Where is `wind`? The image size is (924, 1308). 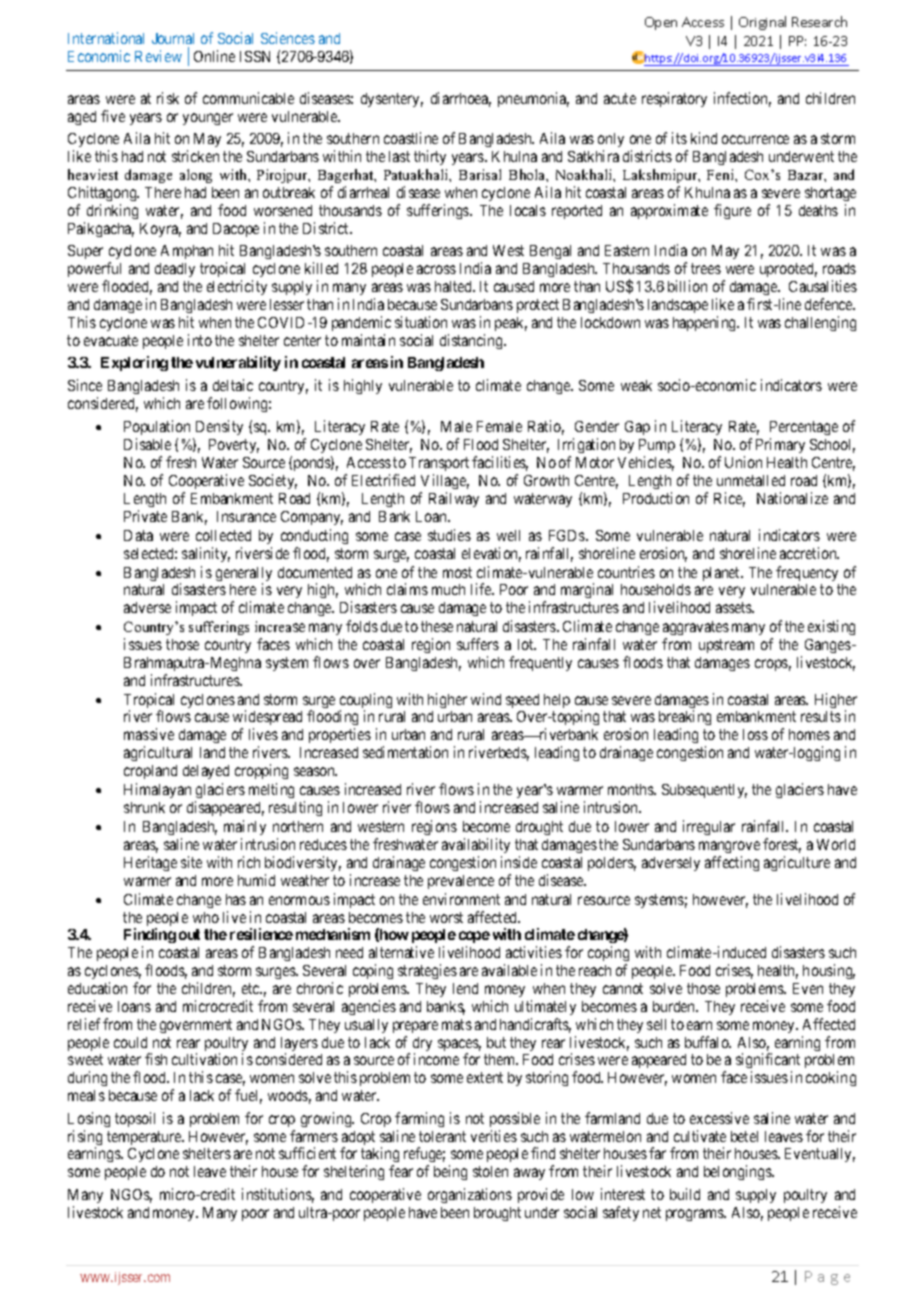
wind is located at coordinates (486, 699).
